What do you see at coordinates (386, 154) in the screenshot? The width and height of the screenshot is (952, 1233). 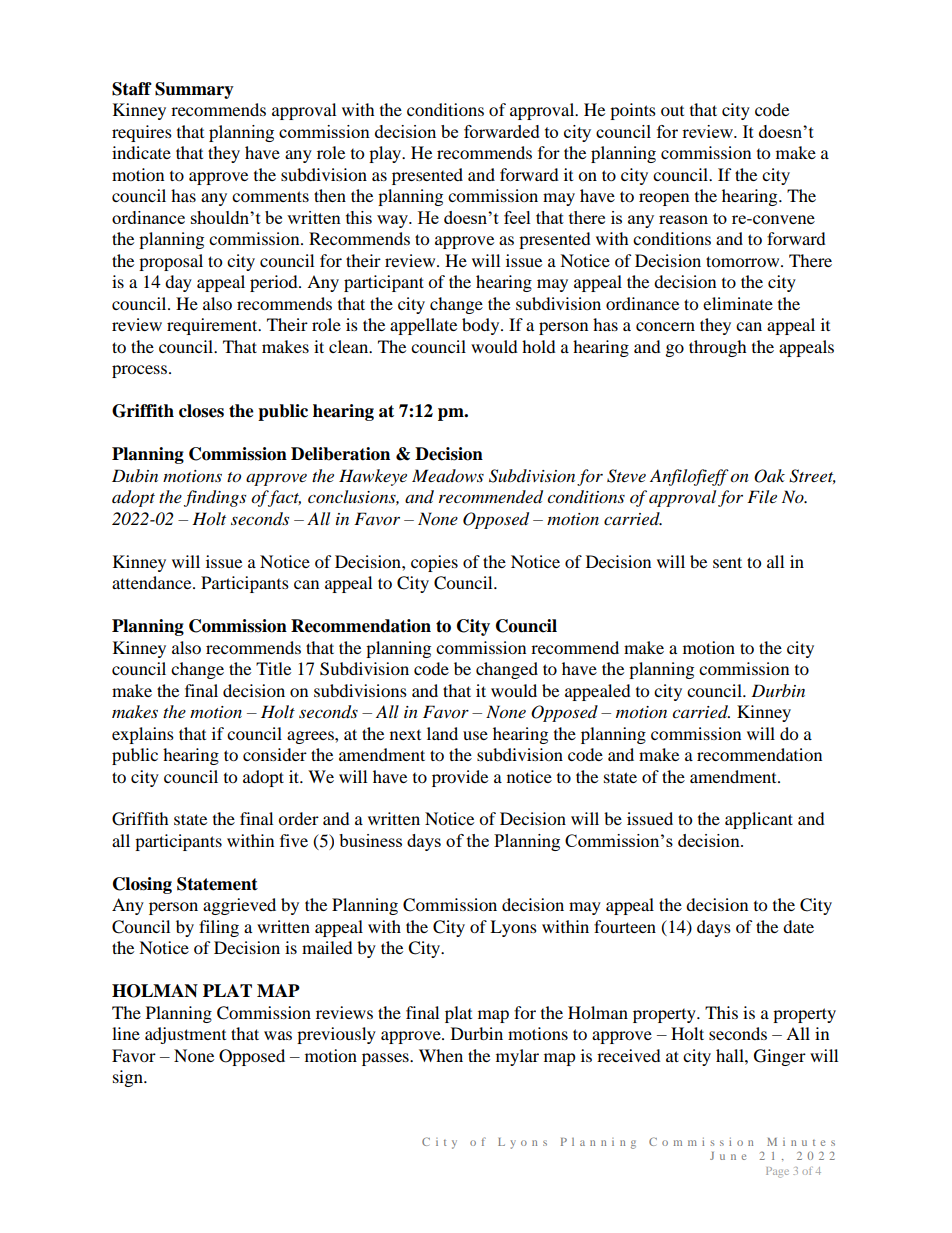 I see `play` at bounding box center [386, 154].
